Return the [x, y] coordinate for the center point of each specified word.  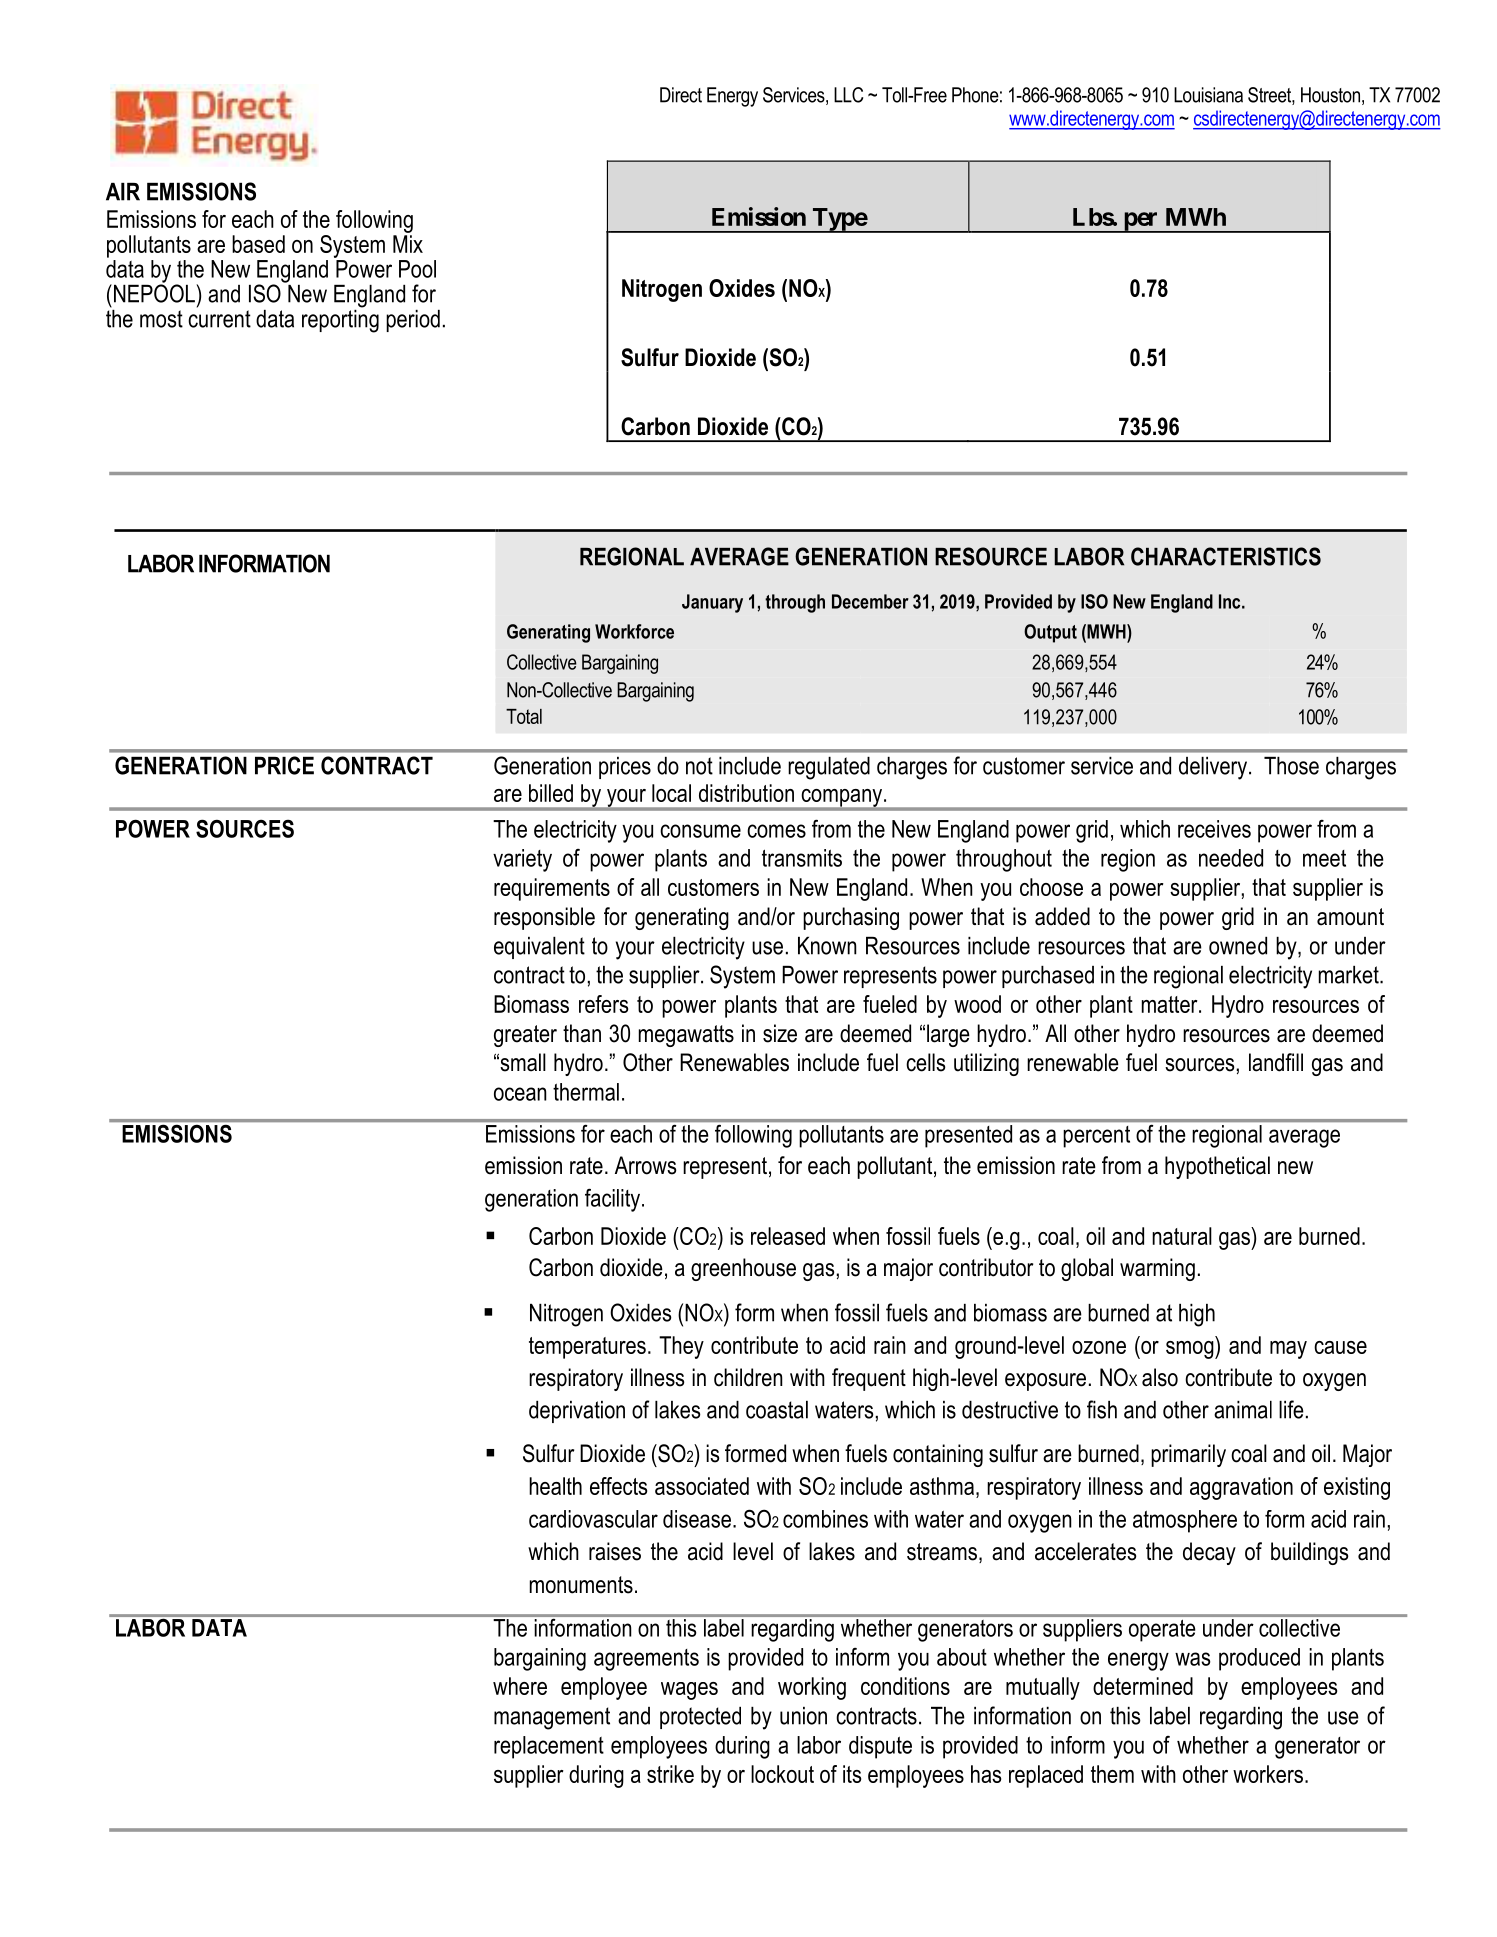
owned [1238, 946]
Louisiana [1208, 95]
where [520, 1686]
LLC [848, 95]
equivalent [539, 948]
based [258, 244]
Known [827, 946]
